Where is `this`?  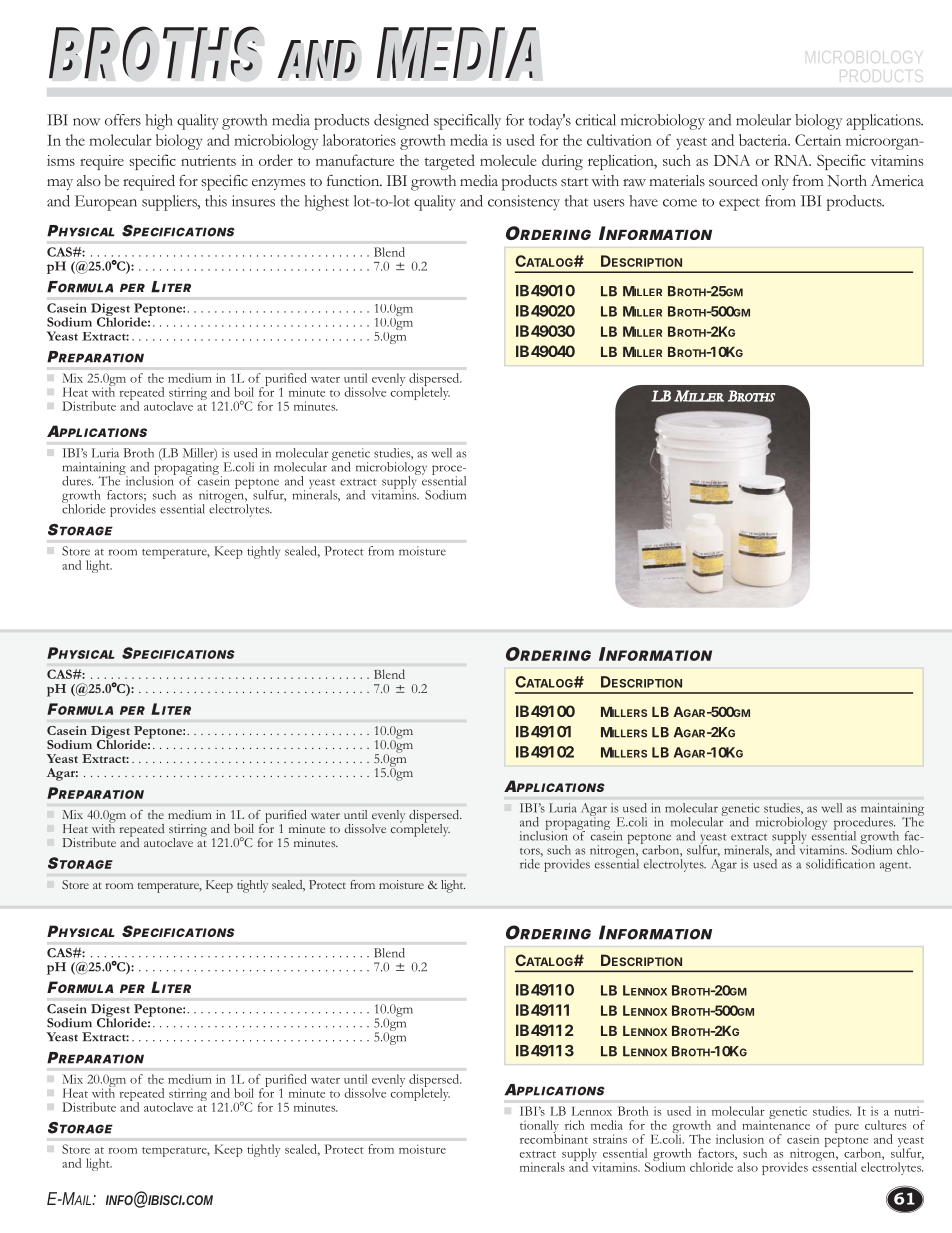 this is located at coordinates (216, 201).
